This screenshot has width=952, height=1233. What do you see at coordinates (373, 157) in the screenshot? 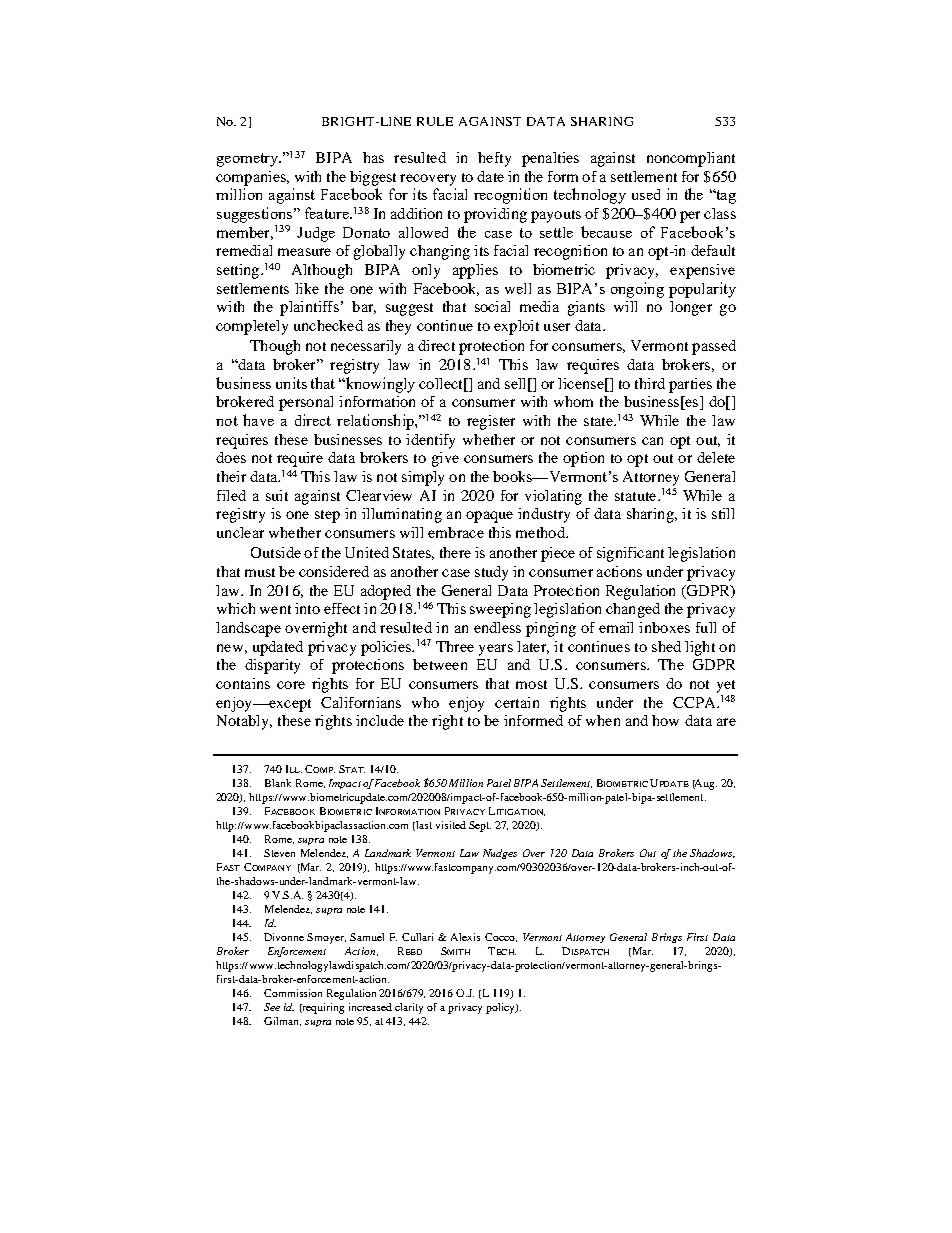
I see `has` at bounding box center [373, 157].
